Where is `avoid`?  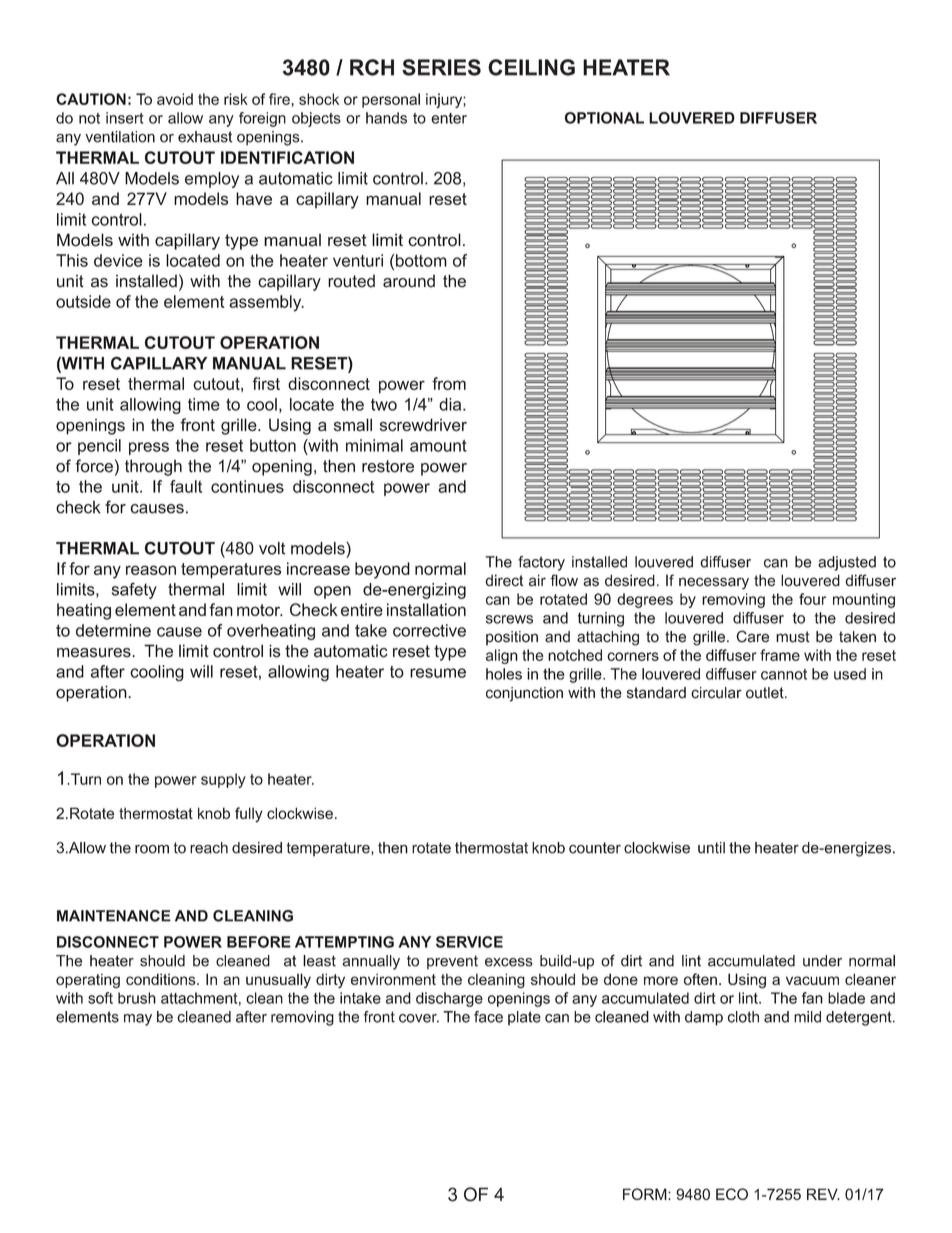 avoid is located at coordinates (175, 99).
